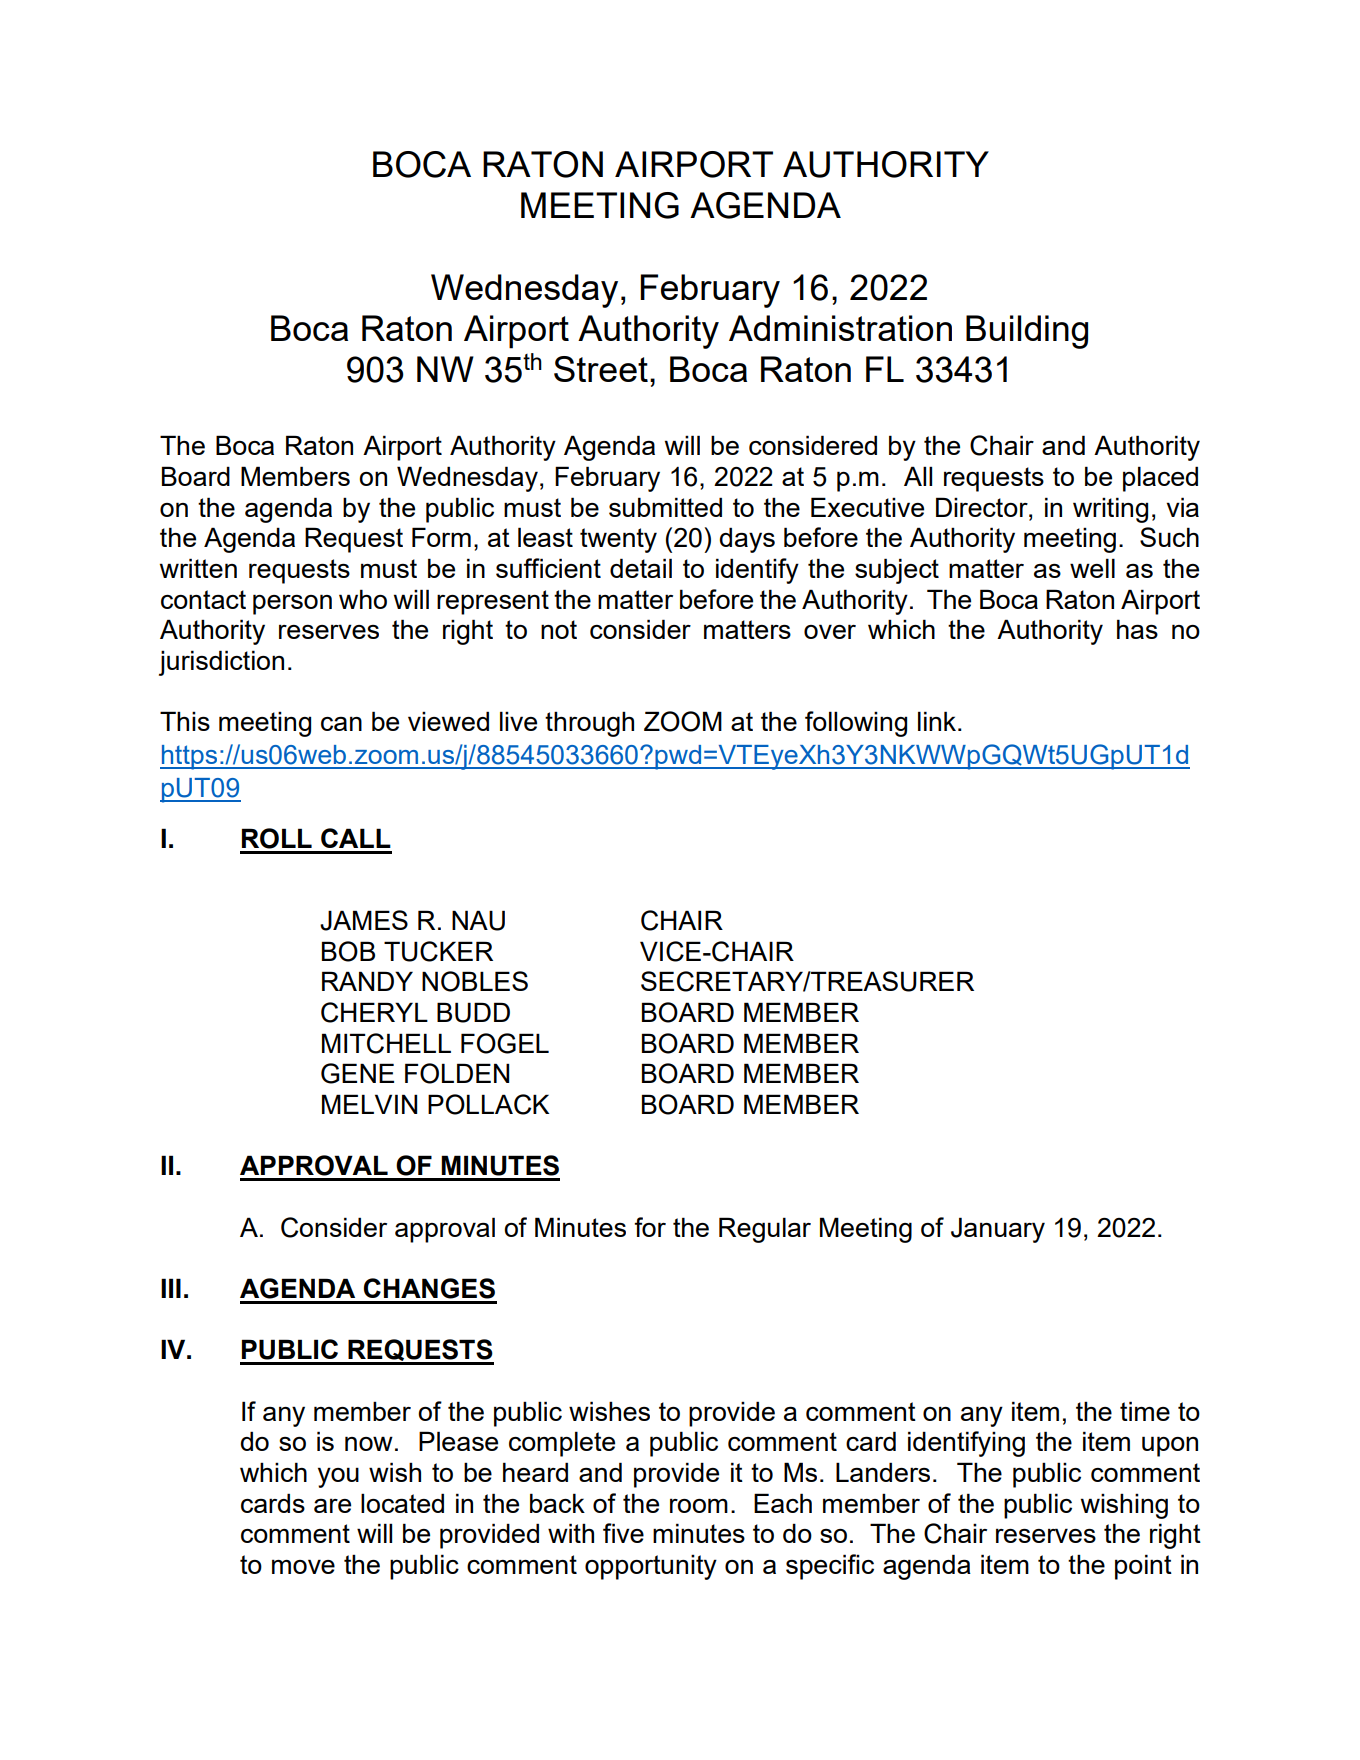 The image size is (1360, 1760). Describe the element at coordinates (840, 328) in the screenshot. I see `Administration` at that location.
